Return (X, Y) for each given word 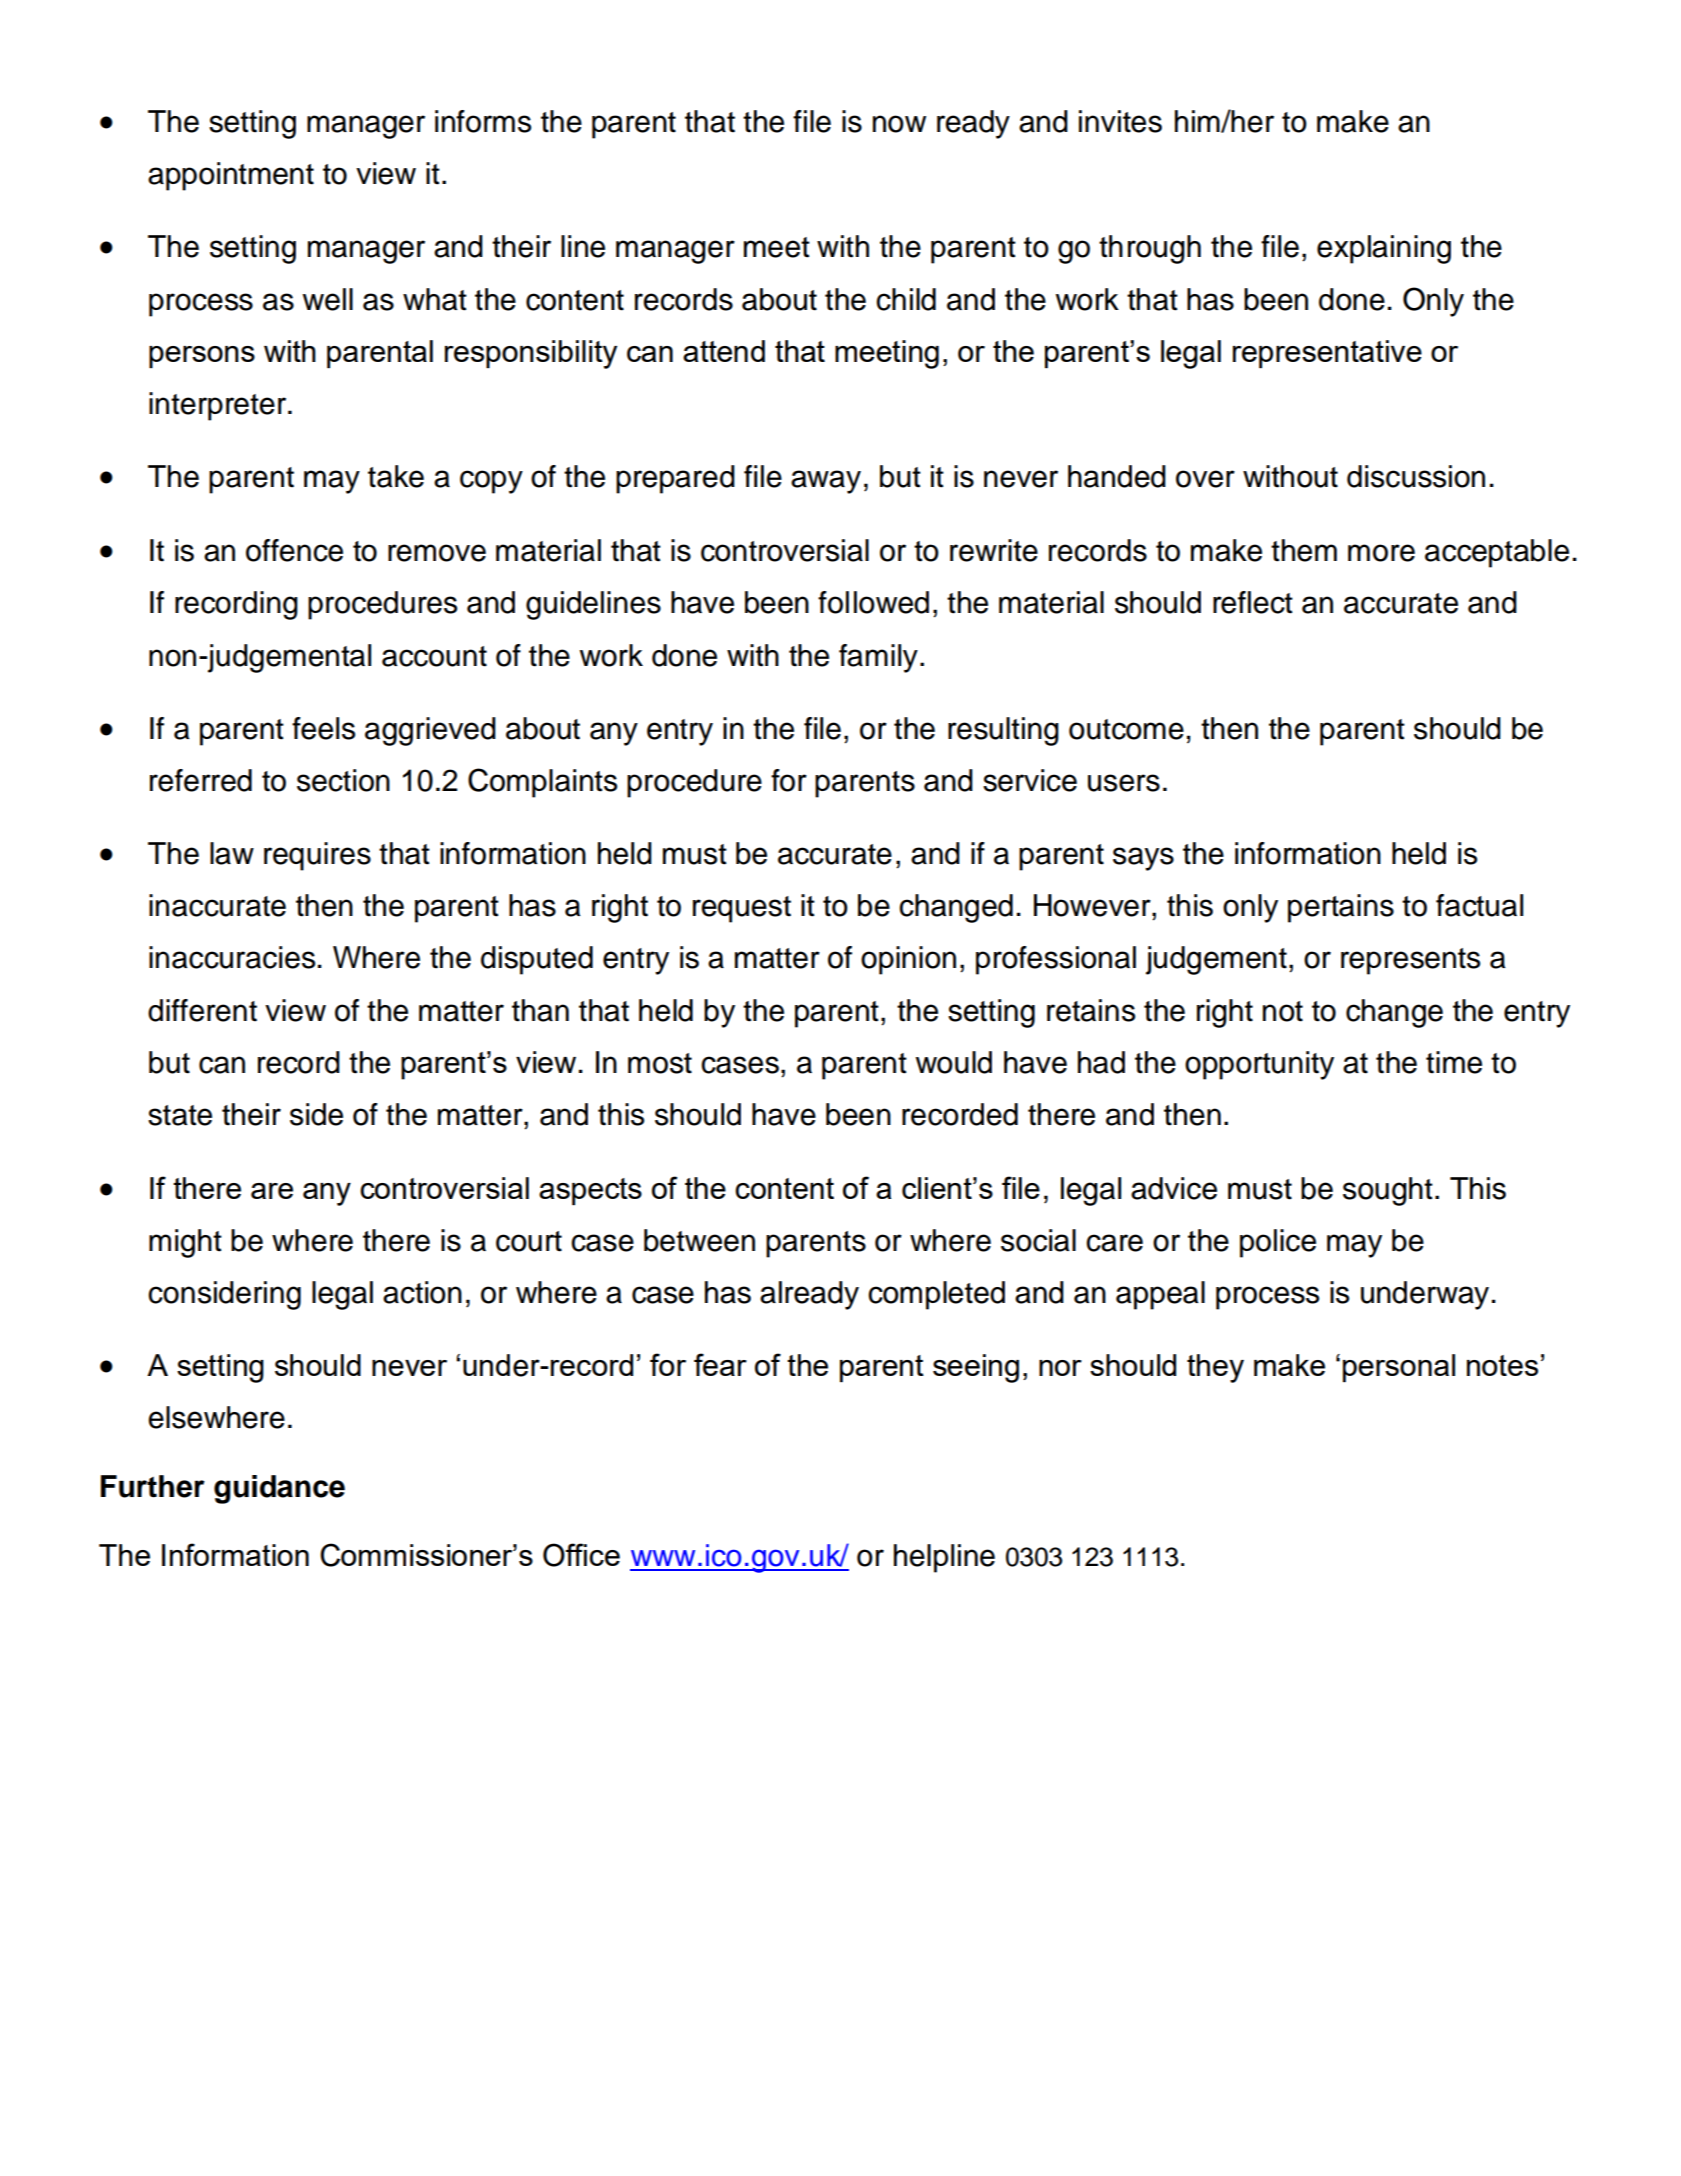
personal (1399, 1368)
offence (294, 550)
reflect (1253, 602)
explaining (1384, 249)
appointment (231, 176)
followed (873, 602)
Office (581, 1555)
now (899, 124)
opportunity (1259, 1065)
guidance (279, 1489)
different (202, 1010)
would (954, 1062)
